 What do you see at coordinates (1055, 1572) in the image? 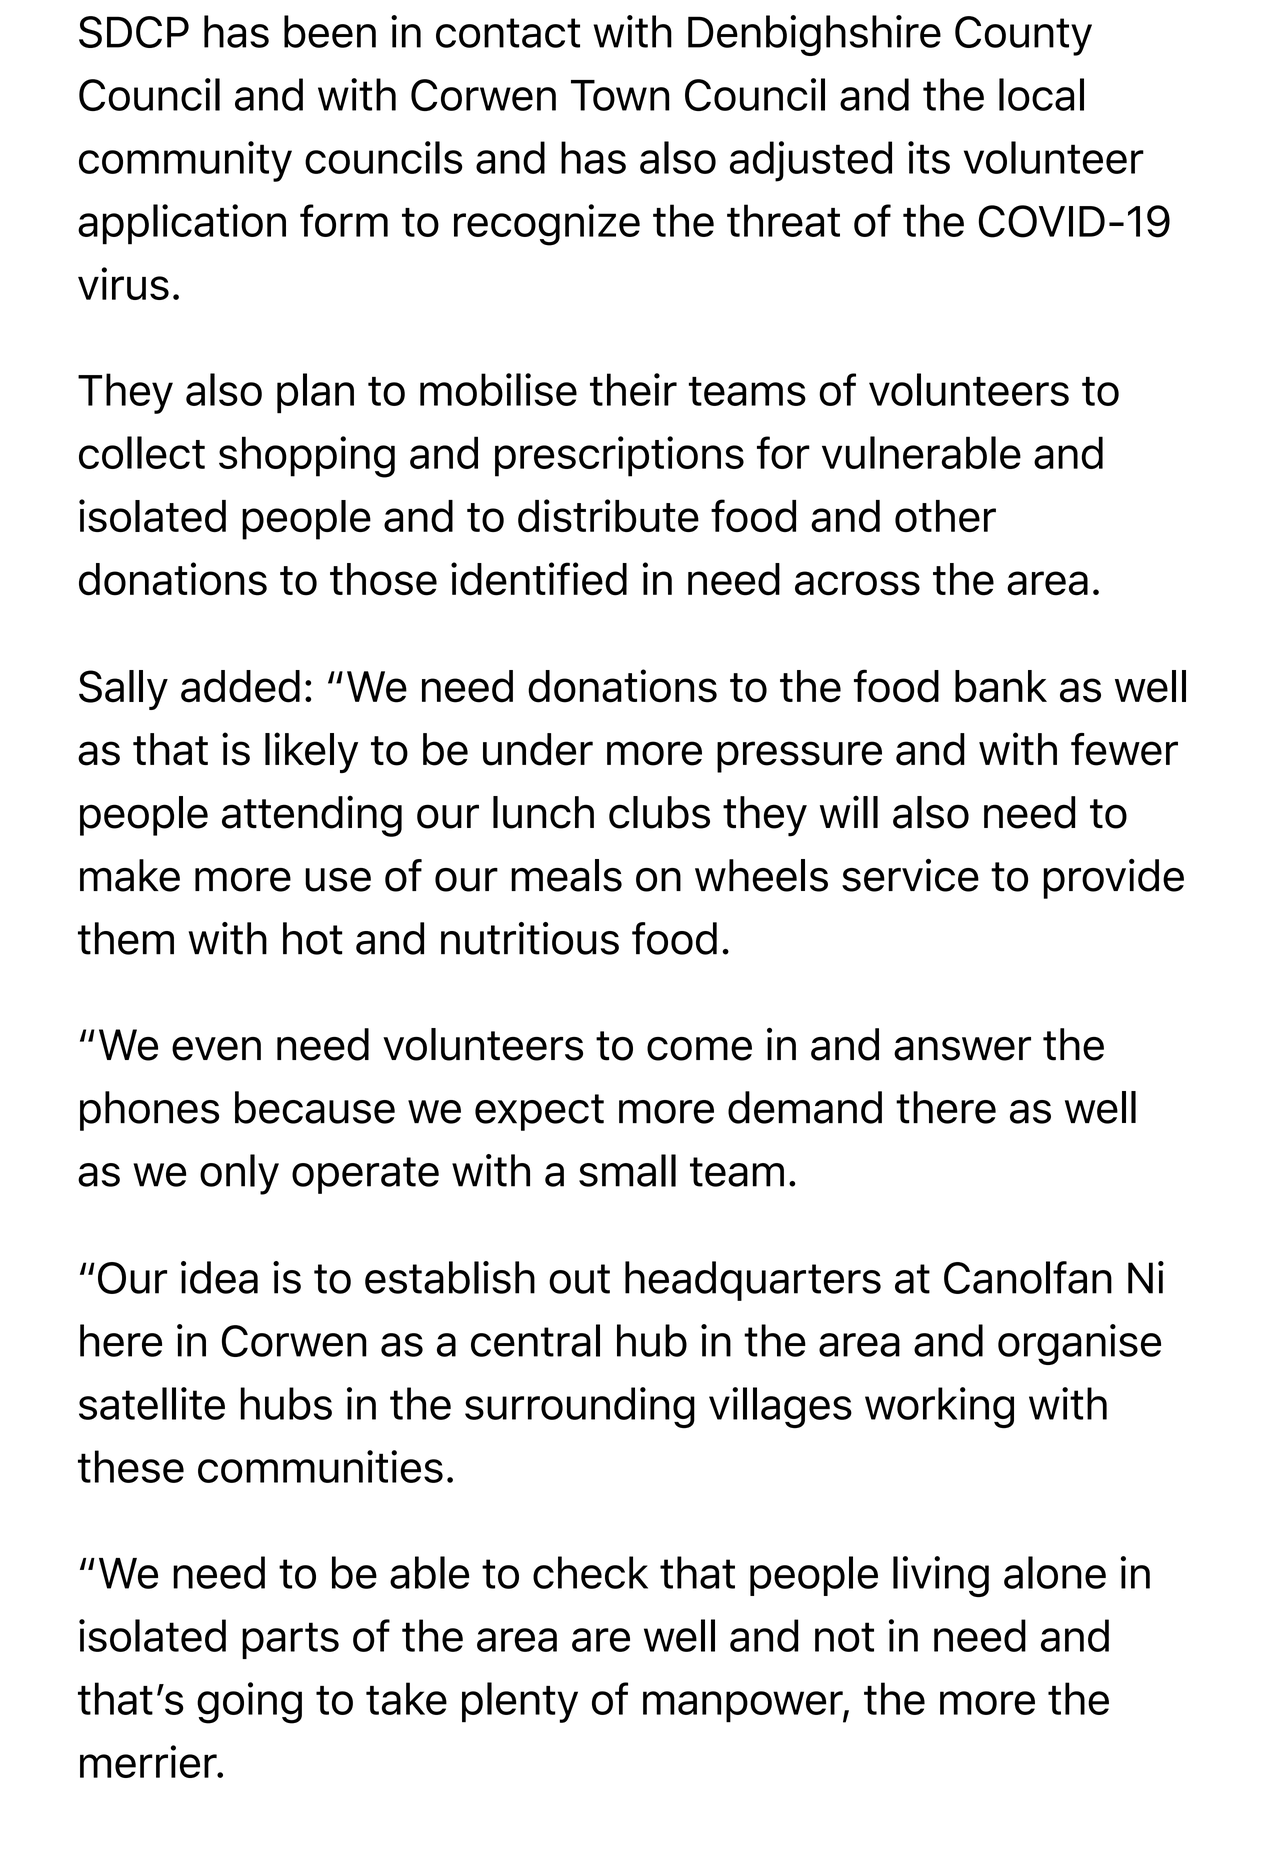
I see `alone` at bounding box center [1055, 1572].
